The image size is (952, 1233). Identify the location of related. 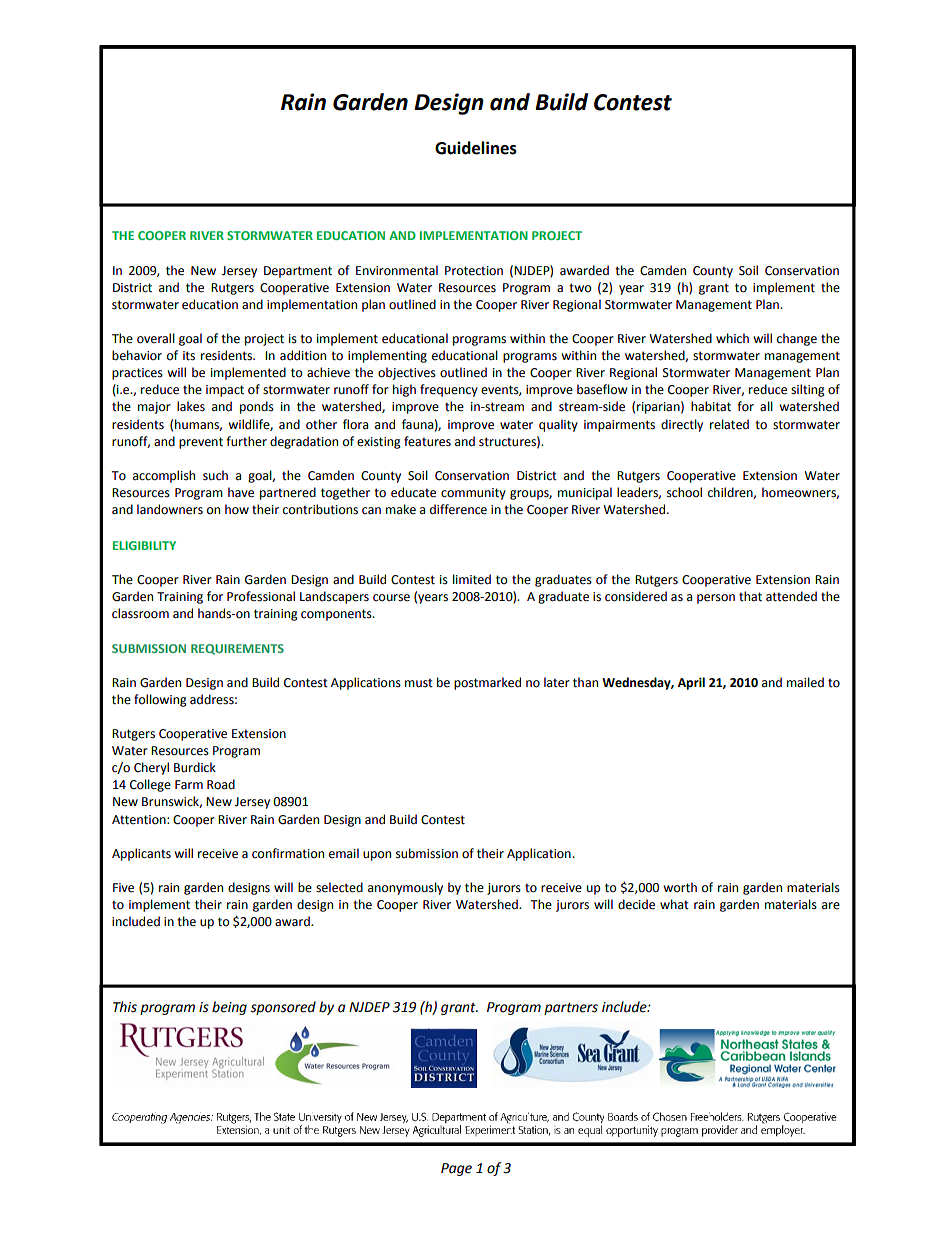
(729, 424).
